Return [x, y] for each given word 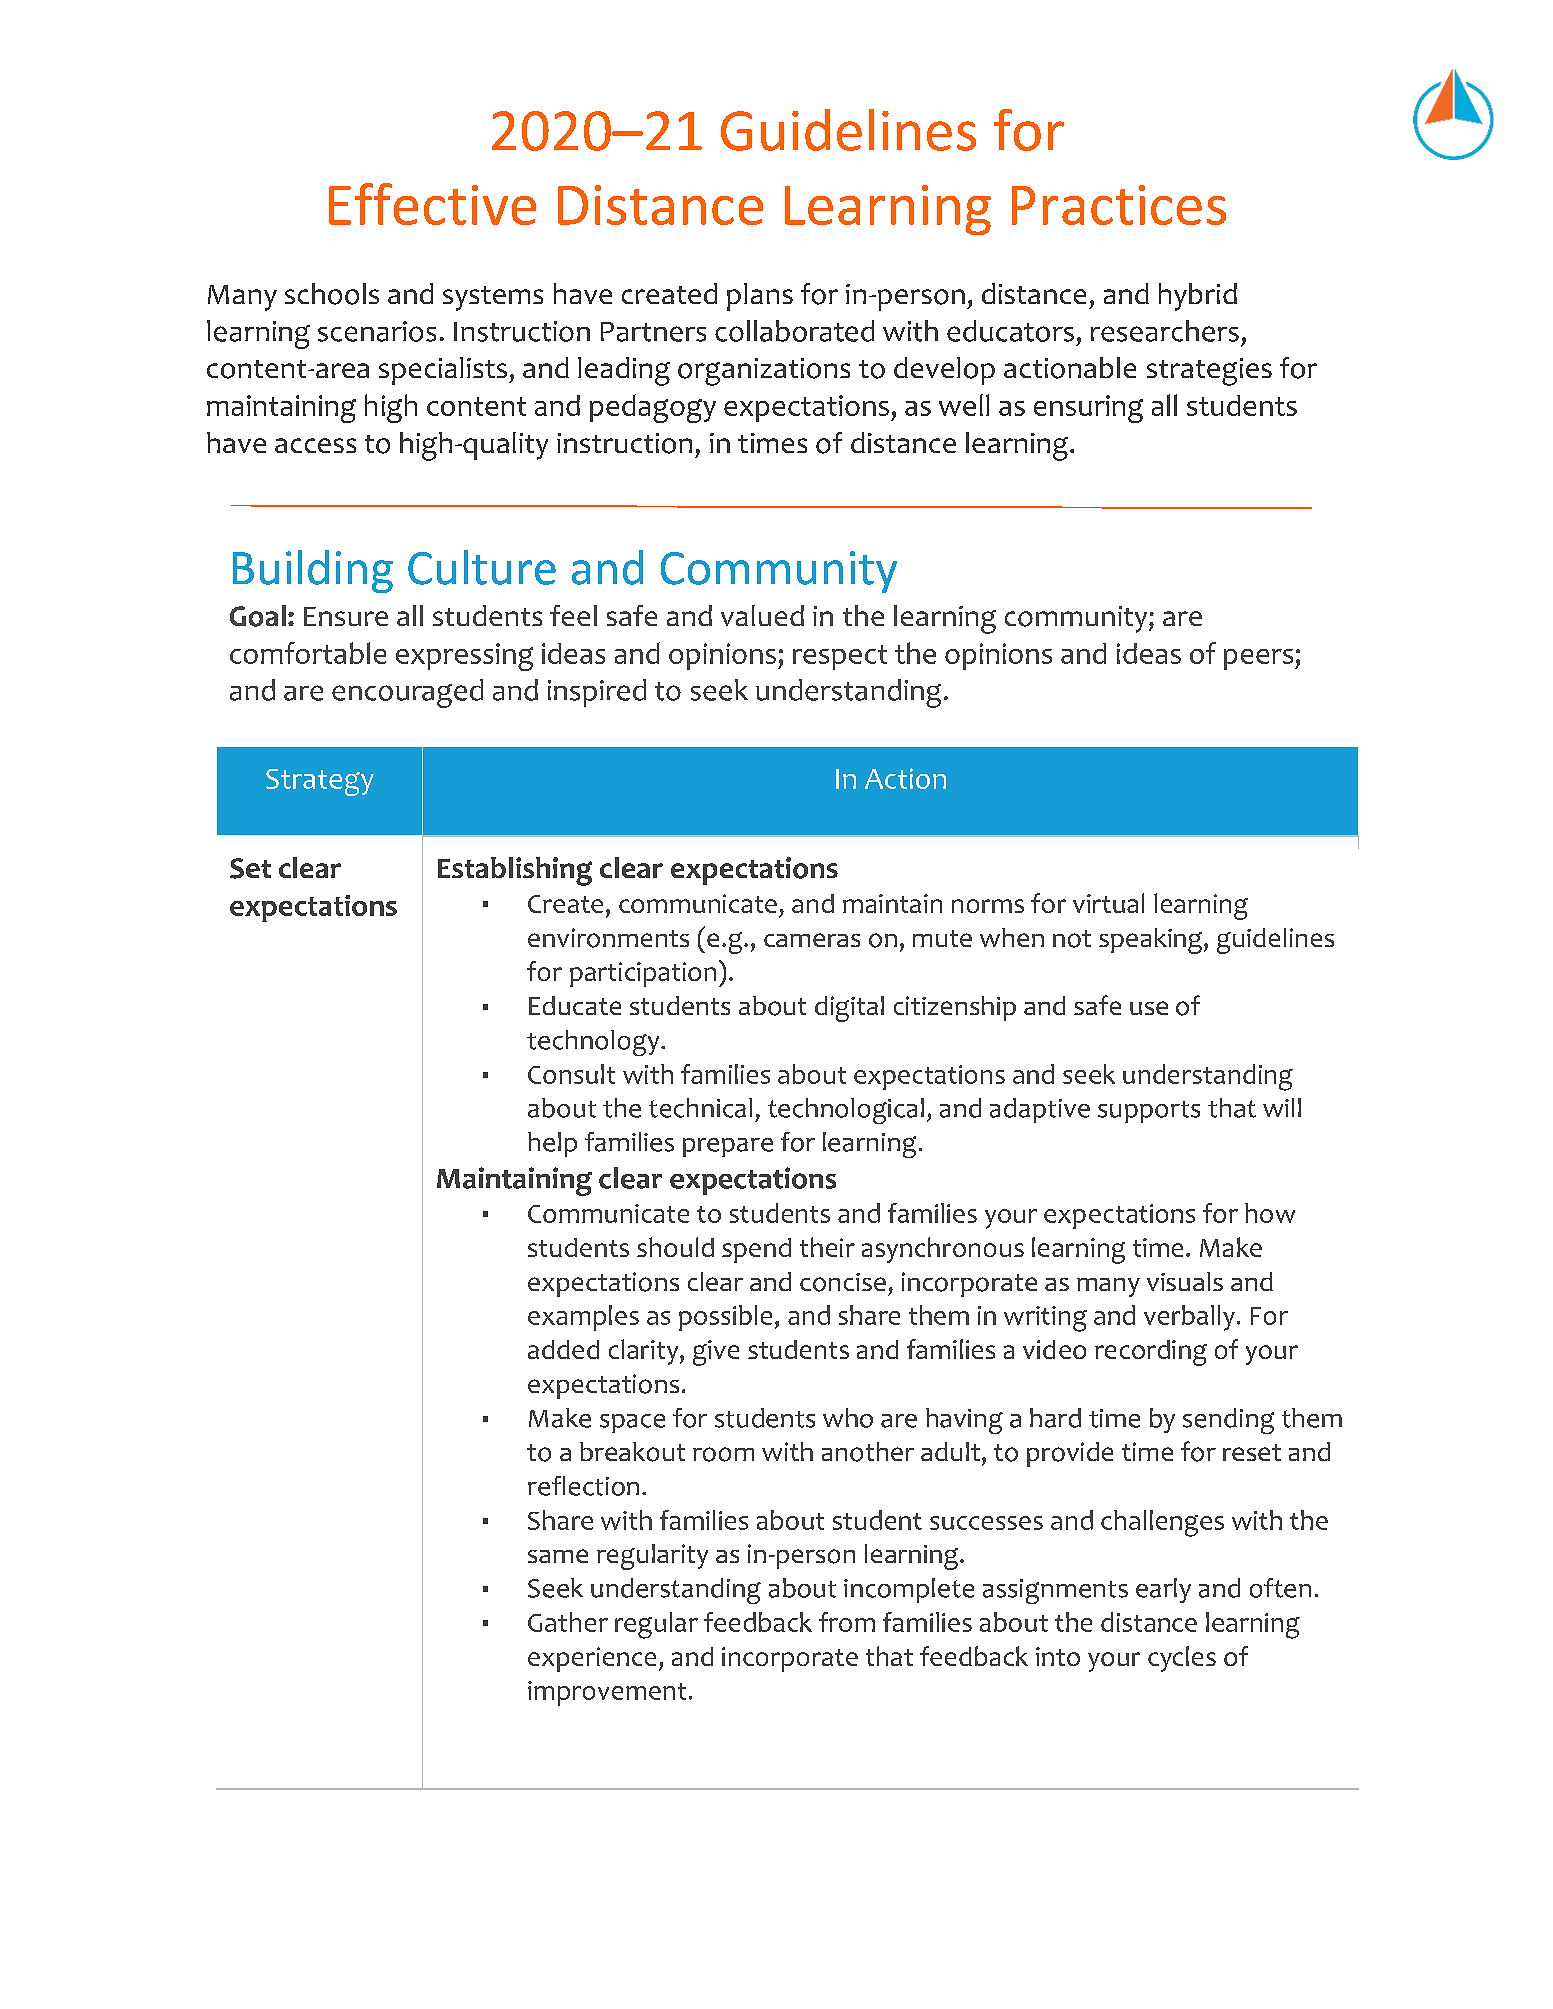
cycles [1182, 1659]
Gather [568, 1622]
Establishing [515, 871]
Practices [1119, 205]
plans [760, 297]
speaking [1152, 941]
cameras [812, 940]
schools [332, 294]
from [847, 1622]
